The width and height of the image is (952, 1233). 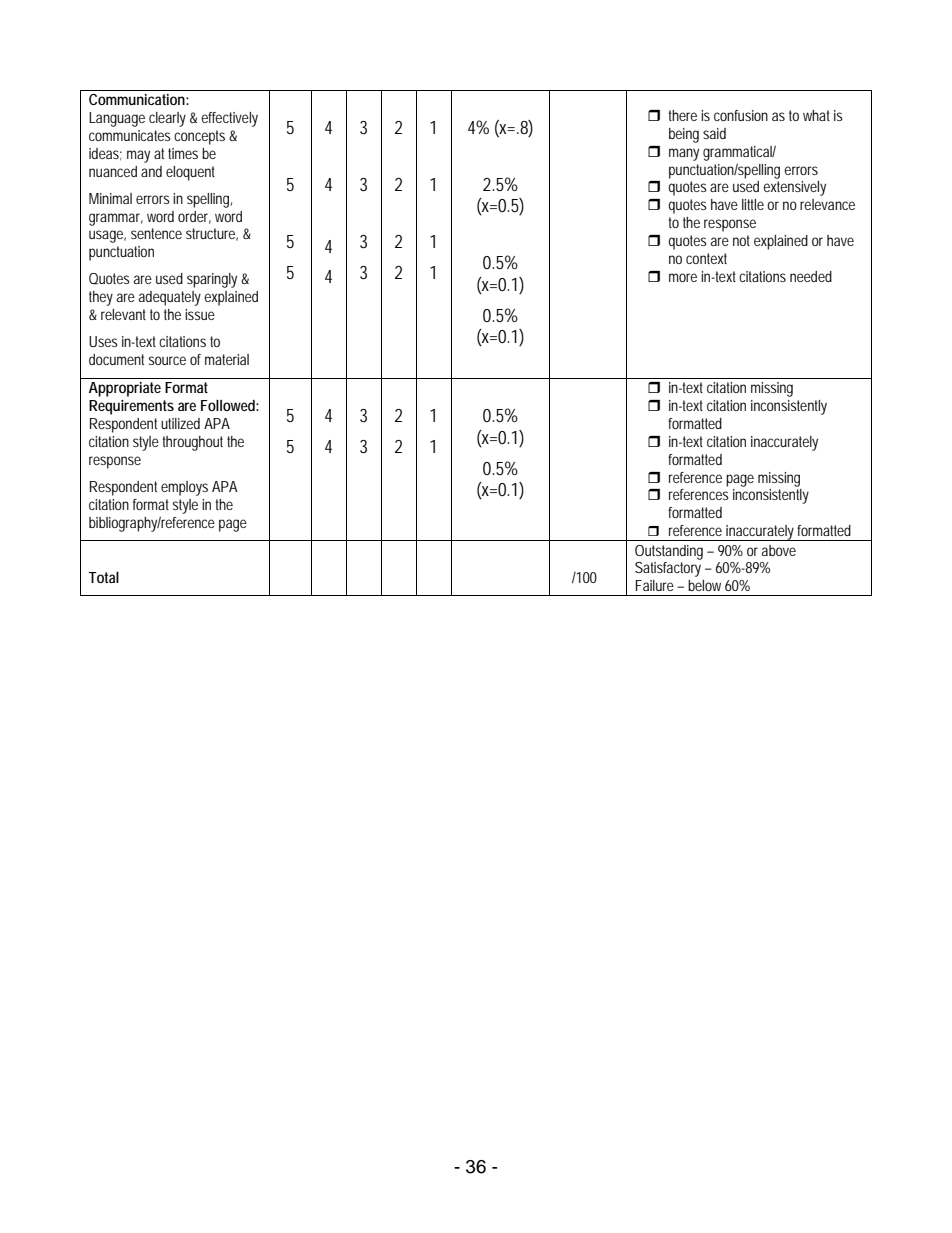 What do you see at coordinates (104, 577) in the image?
I see `Total` at bounding box center [104, 577].
